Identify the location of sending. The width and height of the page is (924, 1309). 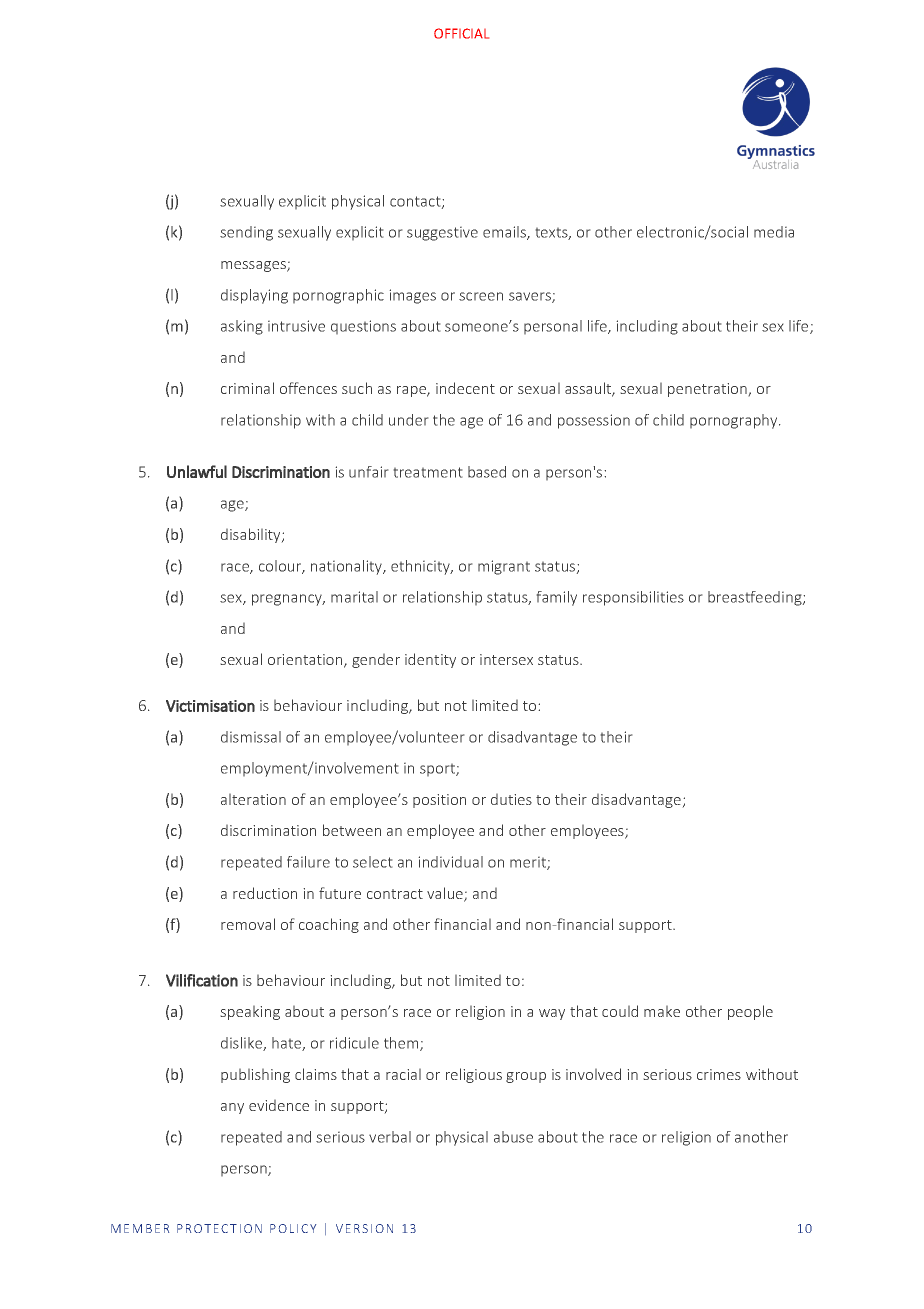
(246, 233).
